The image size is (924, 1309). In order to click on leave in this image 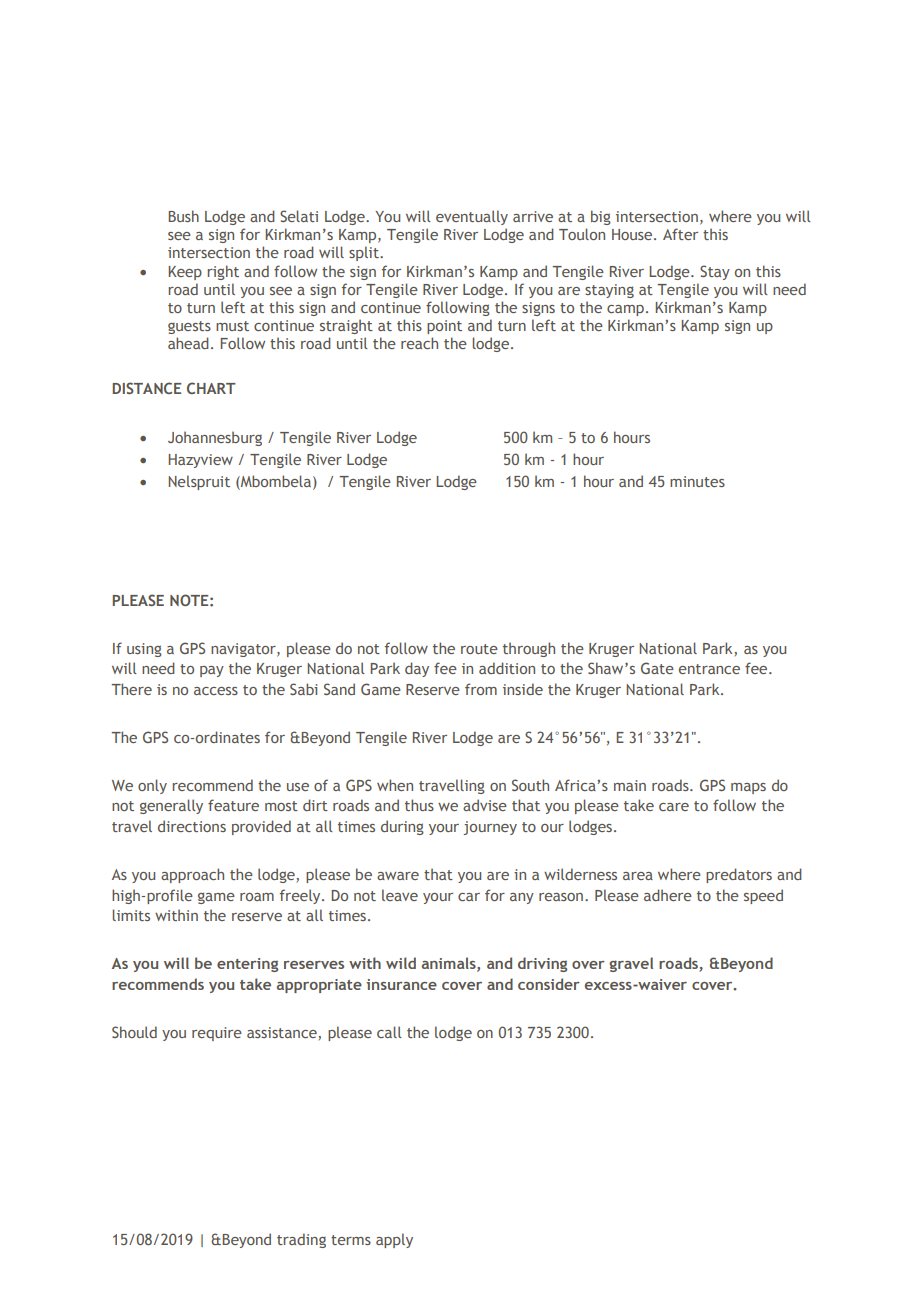, I will do `click(400, 895)`.
